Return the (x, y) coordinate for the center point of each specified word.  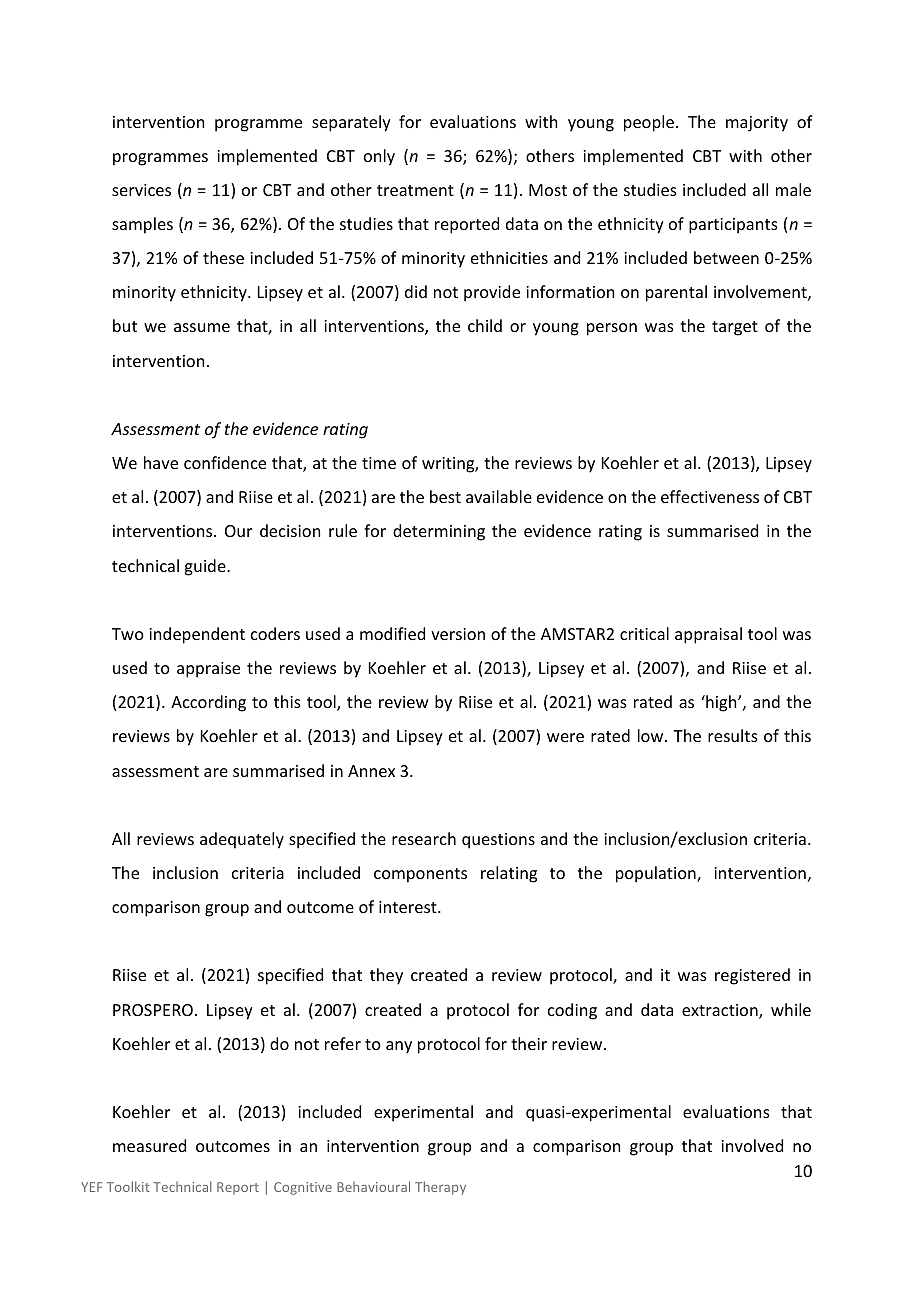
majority (757, 124)
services (141, 190)
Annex (371, 771)
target (735, 328)
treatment (415, 190)
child (485, 325)
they (386, 976)
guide (206, 567)
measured (149, 1145)
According (208, 703)
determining (439, 532)
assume (202, 327)
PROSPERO (153, 1010)
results (733, 735)
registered (752, 976)
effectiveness (710, 496)
